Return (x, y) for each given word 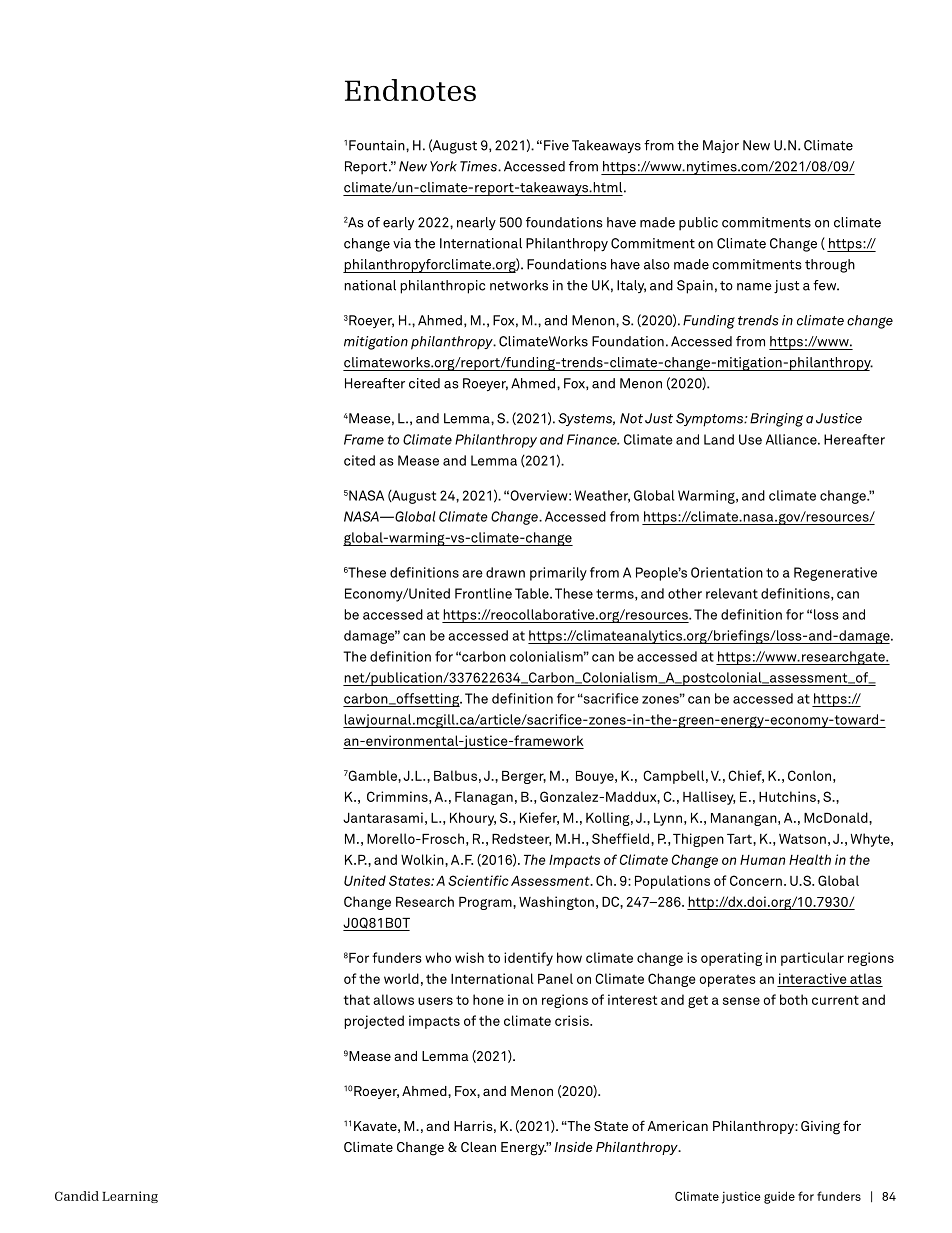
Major (721, 146)
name (754, 287)
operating (731, 959)
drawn (505, 572)
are (472, 574)
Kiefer (539, 818)
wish (469, 957)
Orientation (727, 572)
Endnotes (410, 90)
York (443, 166)
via (402, 243)
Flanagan (484, 798)
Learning (130, 1197)
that (357, 999)
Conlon (809, 775)
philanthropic (442, 287)
